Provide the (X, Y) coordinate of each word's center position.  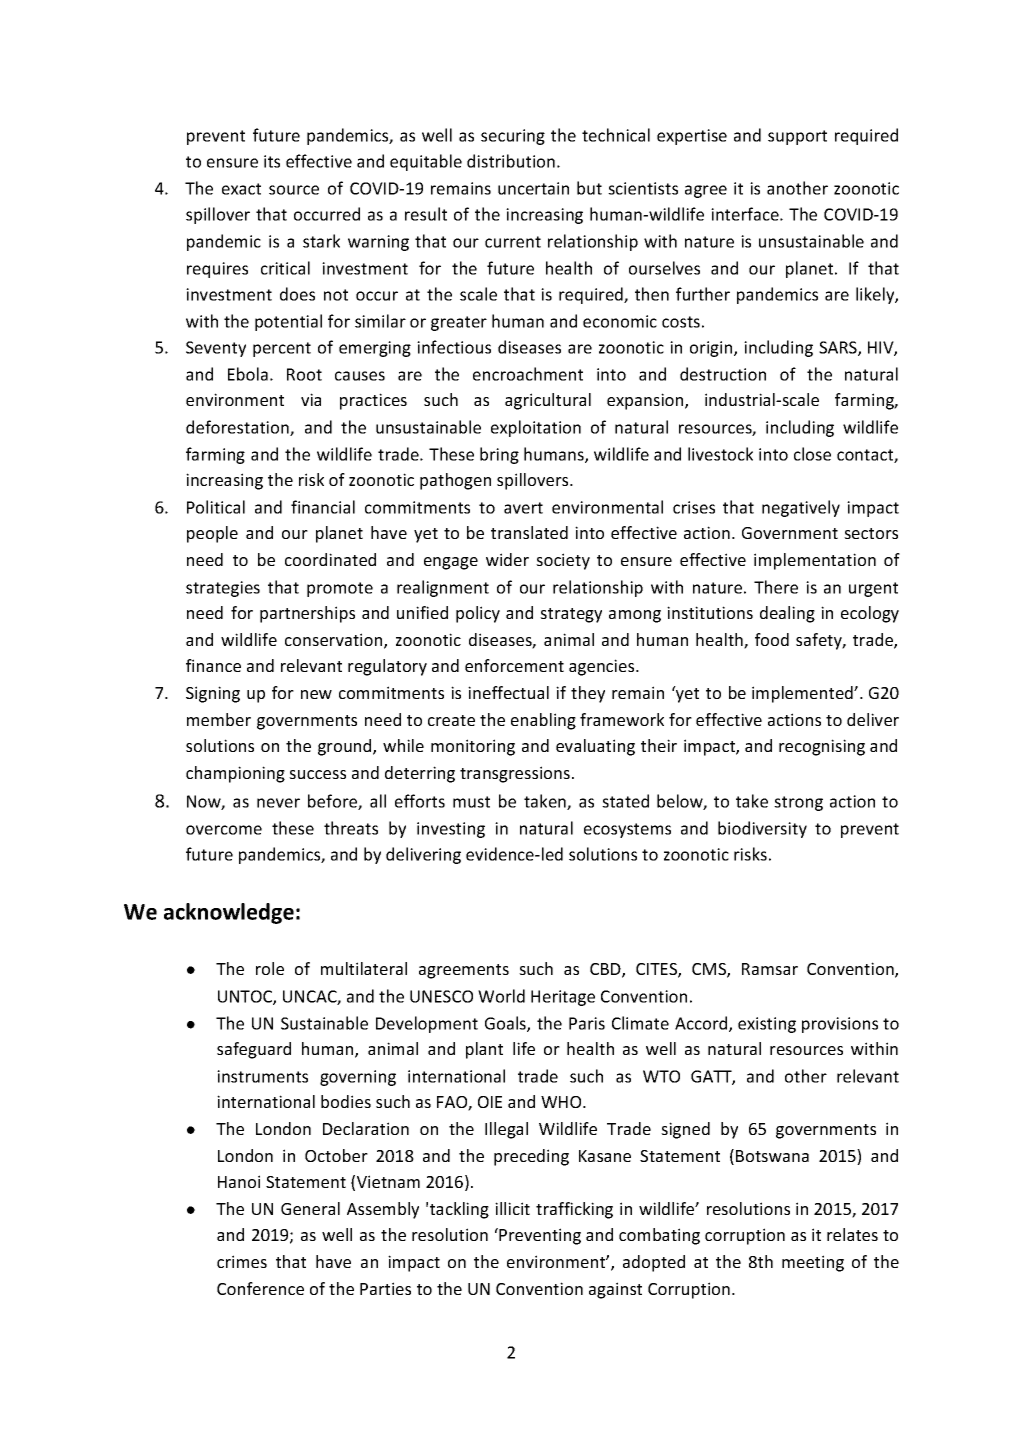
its (272, 161)
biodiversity (762, 829)
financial (323, 507)
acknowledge (229, 913)
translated (529, 532)
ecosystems (627, 830)
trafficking (574, 1210)
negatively (801, 508)
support (797, 137)
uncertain (533, 188)
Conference (260, 1288)
